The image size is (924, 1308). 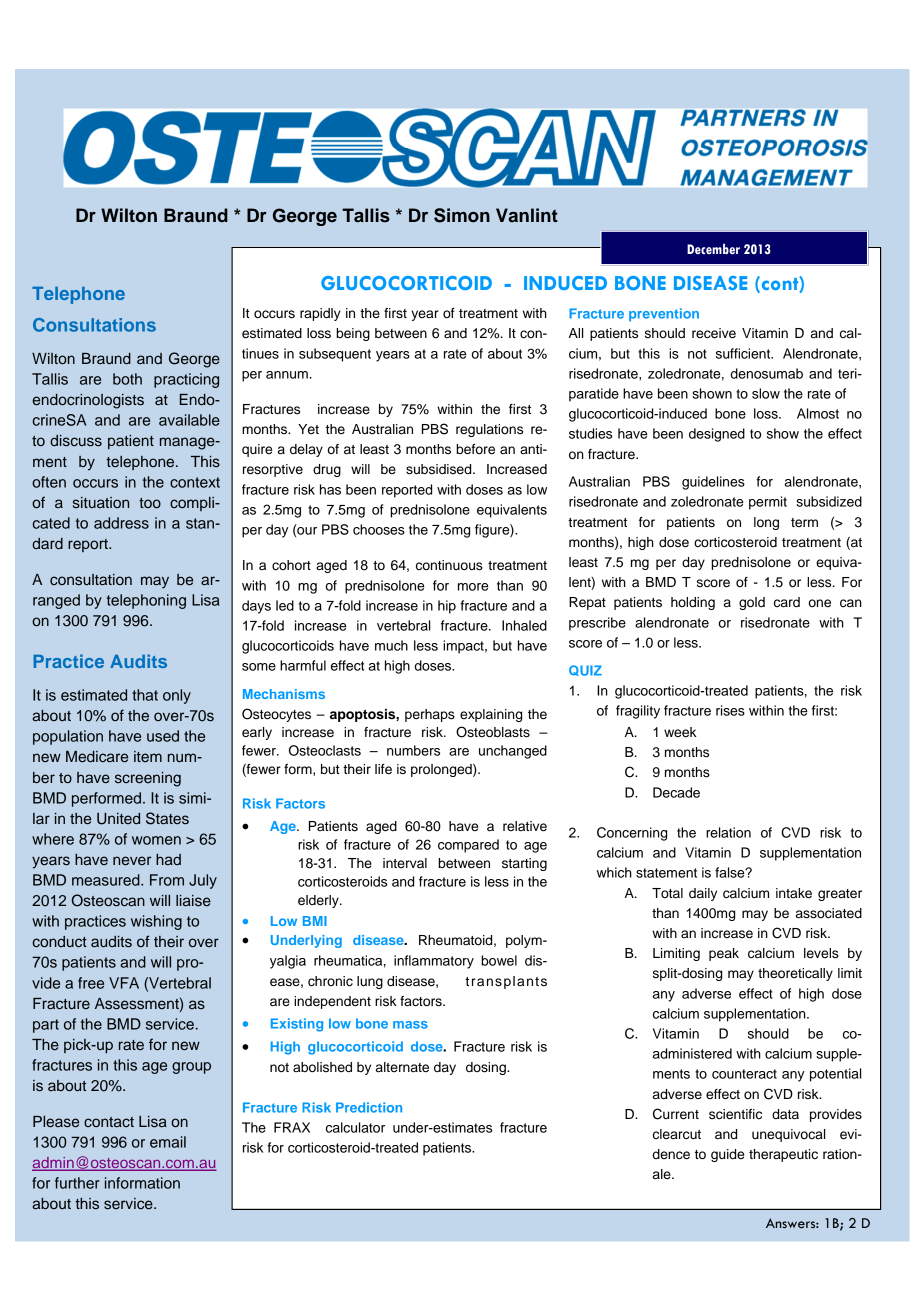 I want to click on compared, so click(x=468, y=846).
